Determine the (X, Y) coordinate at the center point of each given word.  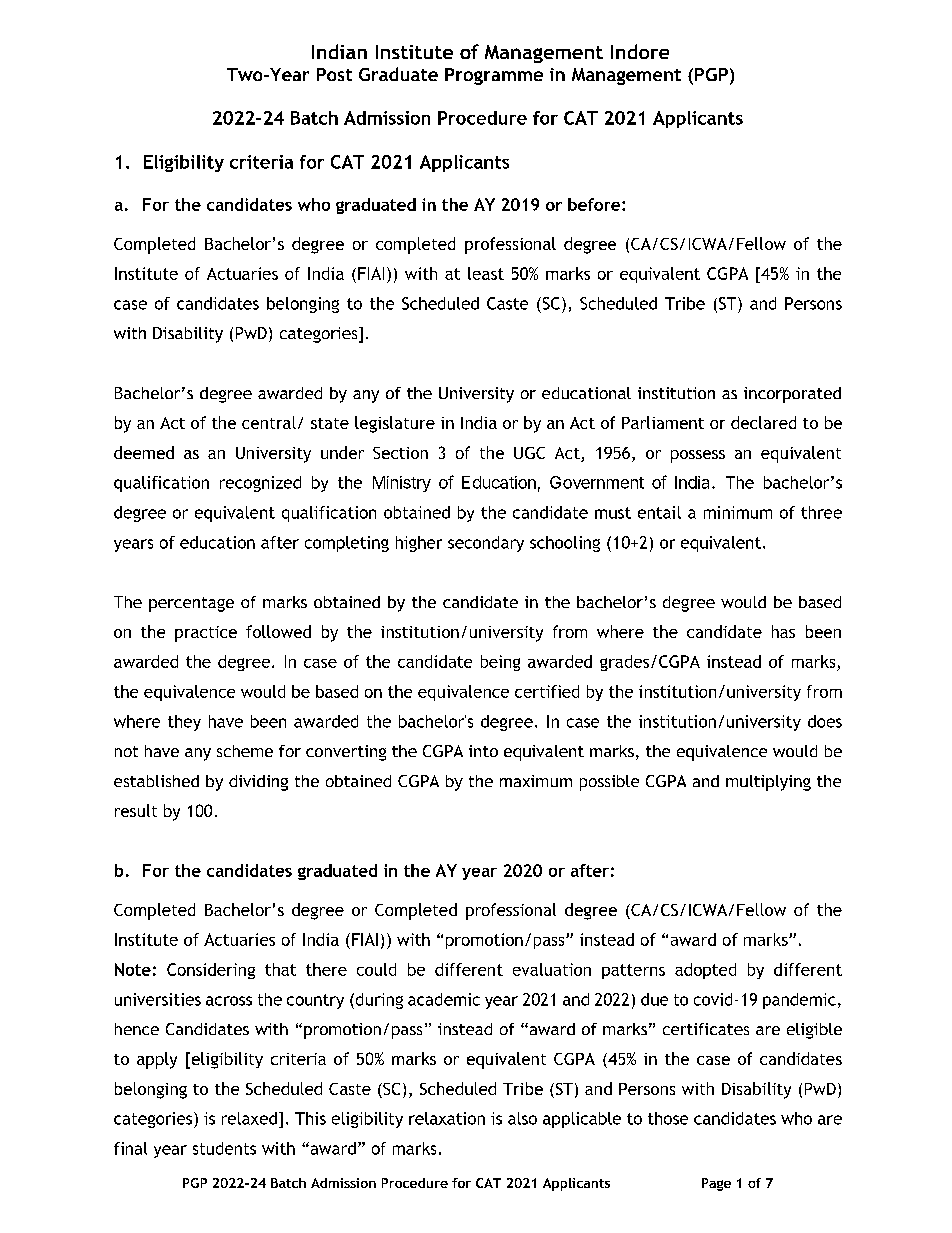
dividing (258, 783)
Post (334, 74)
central (269, 422)
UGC (529, 453)
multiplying (768, 783)
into (483, 751)
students (224, 1148)
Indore (640, 51)
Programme (494, 76)
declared (763, 422)
